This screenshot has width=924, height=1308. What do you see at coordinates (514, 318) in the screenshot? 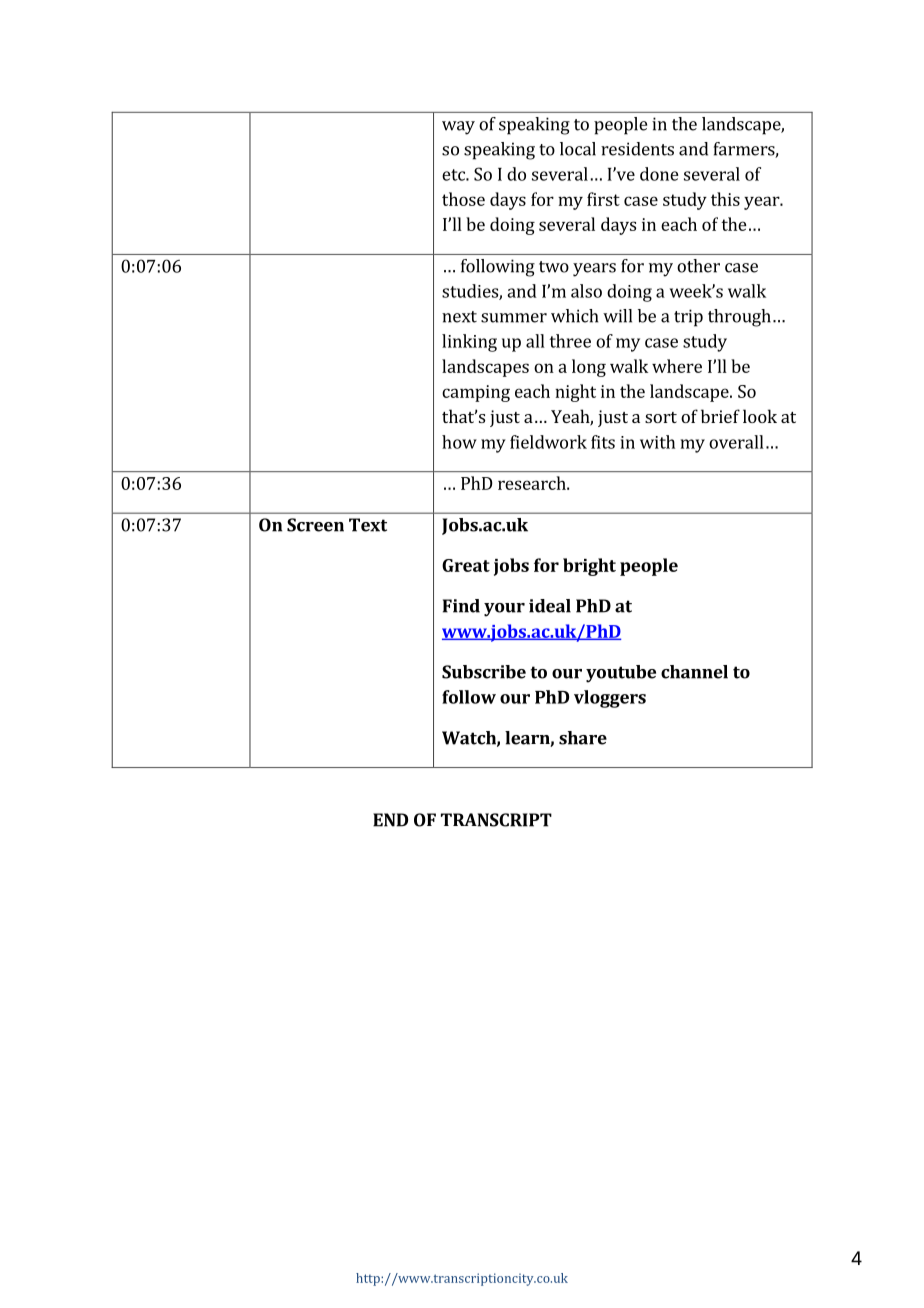
I see `summer` at bounding box center [514, 318].
